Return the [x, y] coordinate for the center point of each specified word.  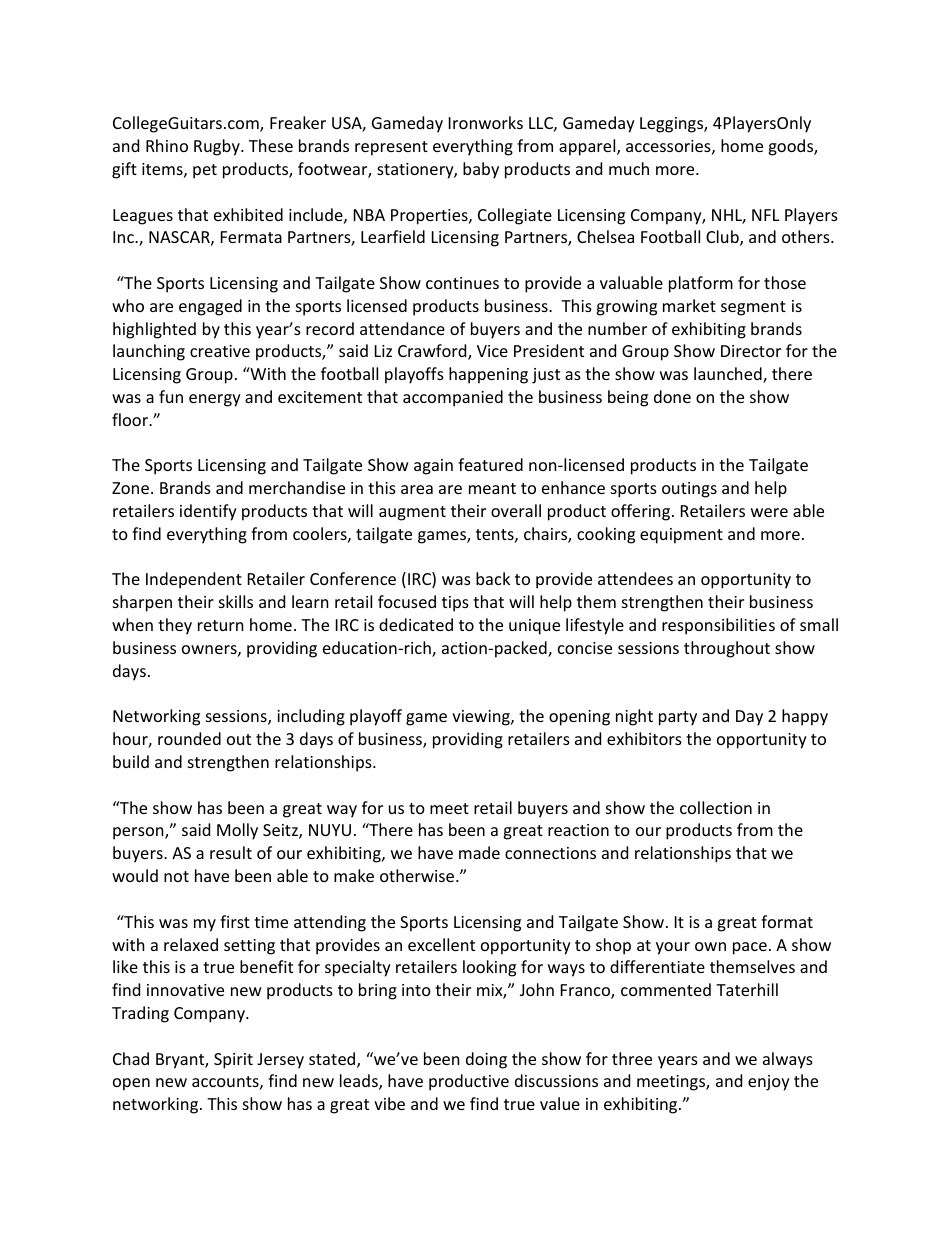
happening [488, 375]
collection [716, 807]
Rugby [218, 147]
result [231, 852]
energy [215, 400]
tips [455, 604]
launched [729, 375]
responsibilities [718, 626]
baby [481, 170]
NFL [765, 215]
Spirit [233, 1061]
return [221, 625]
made [479, 852]
